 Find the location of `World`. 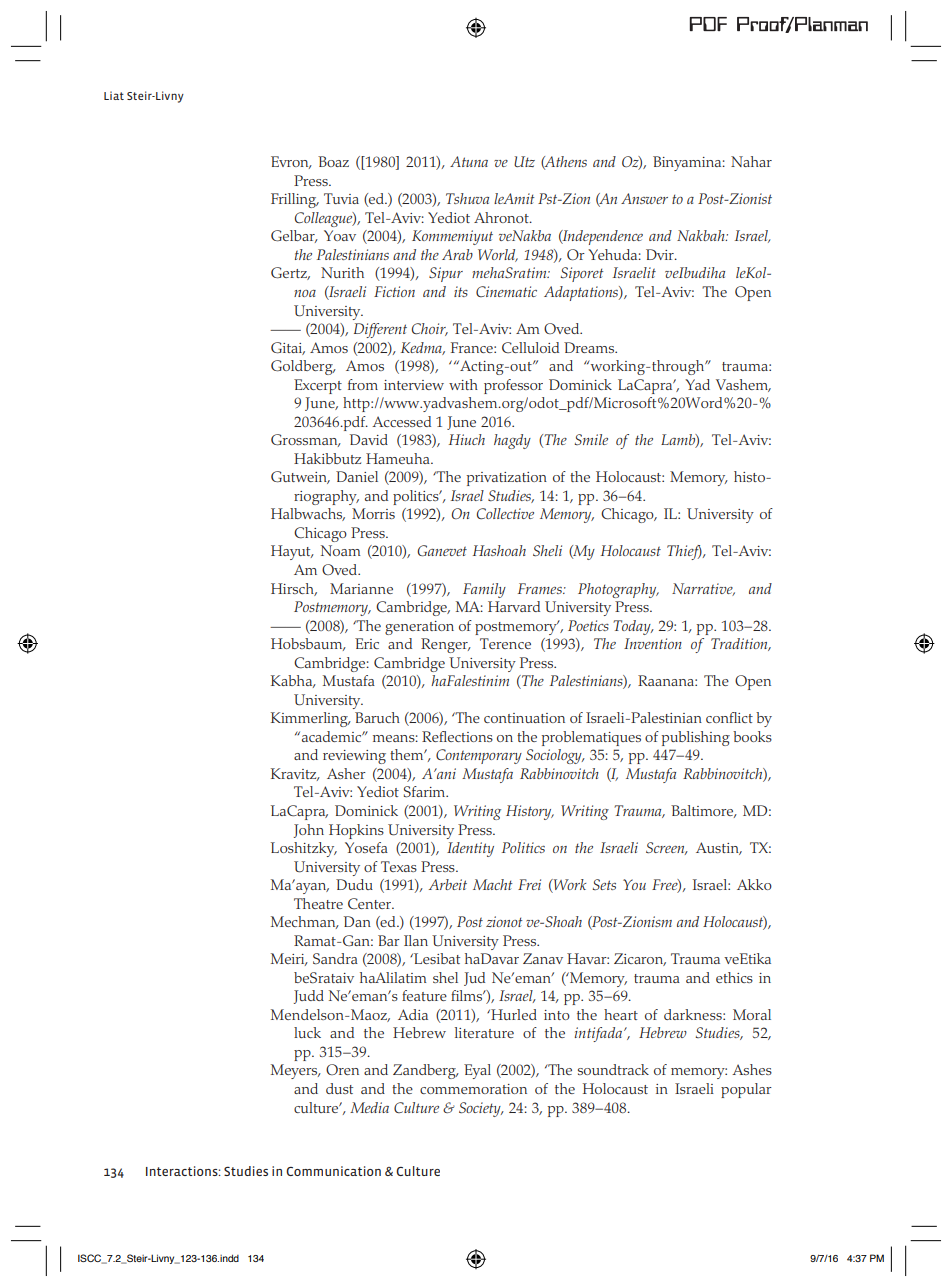

World is located at coordinates (498, 255).
